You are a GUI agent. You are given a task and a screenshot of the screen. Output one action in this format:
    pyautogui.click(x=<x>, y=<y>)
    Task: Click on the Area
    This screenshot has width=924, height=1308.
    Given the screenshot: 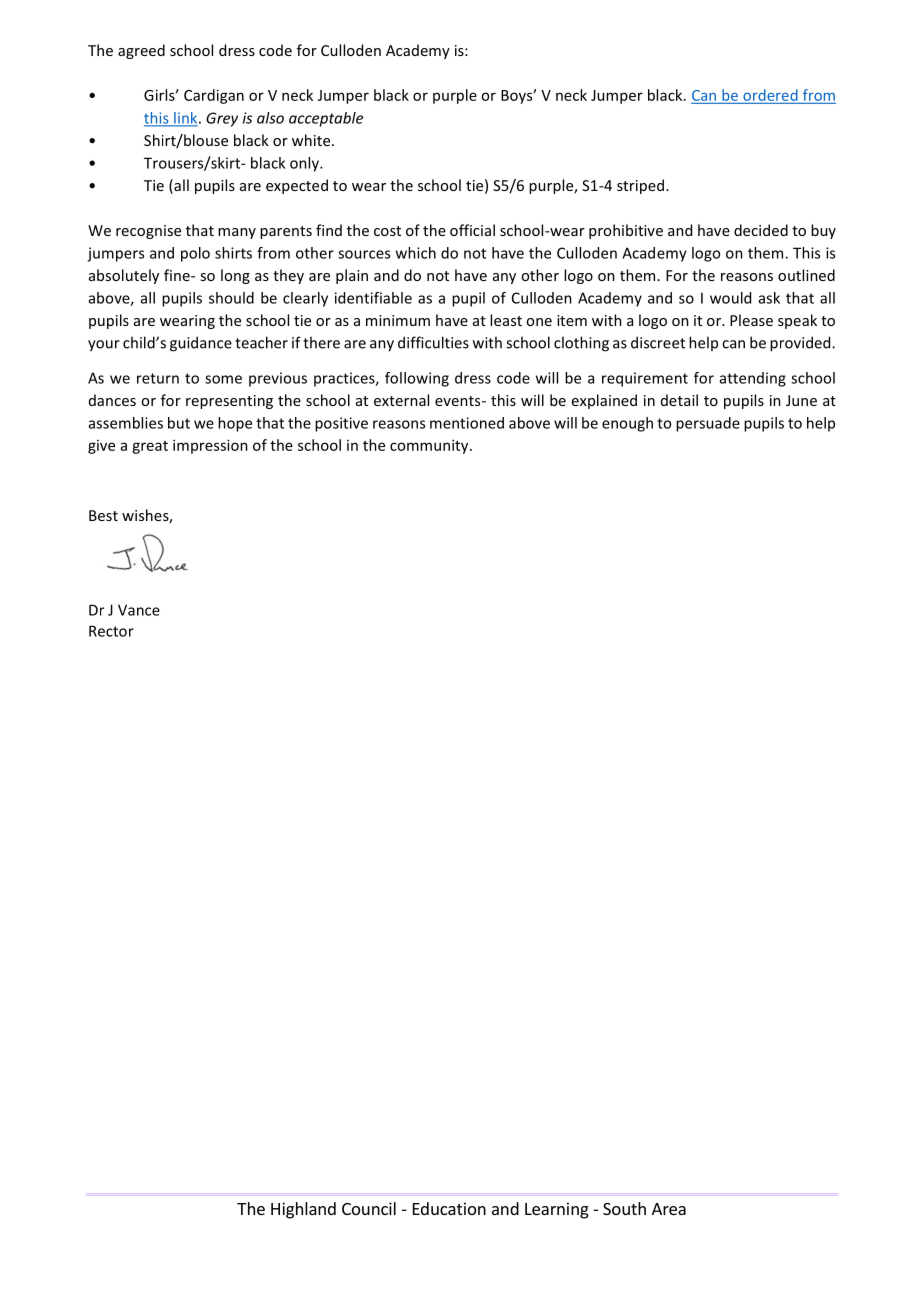 What is the action you would take?
    pyautogui.click(x=669, y=1209)
